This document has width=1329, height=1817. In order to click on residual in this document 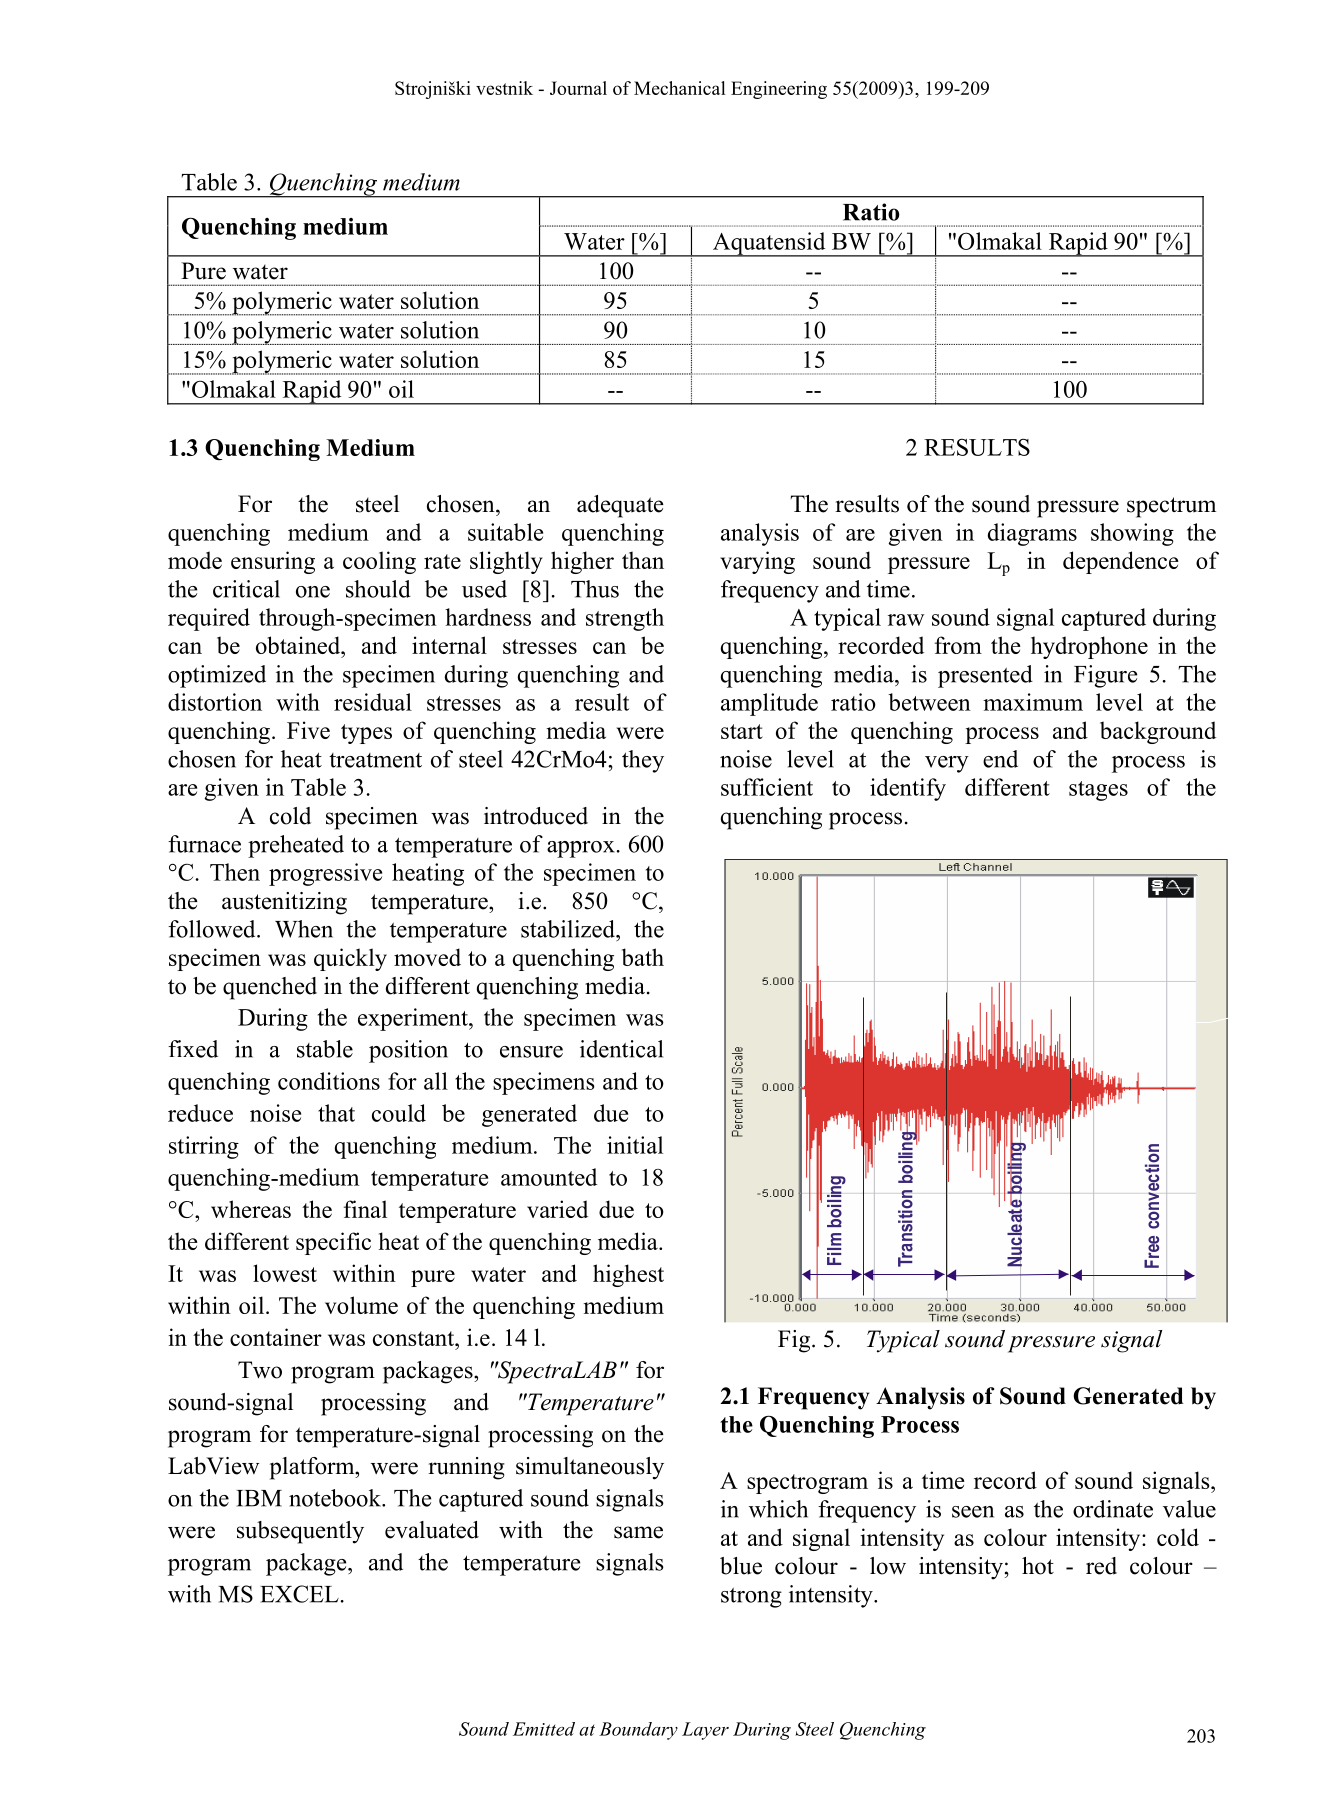, I will do `click(373, 702)`.
